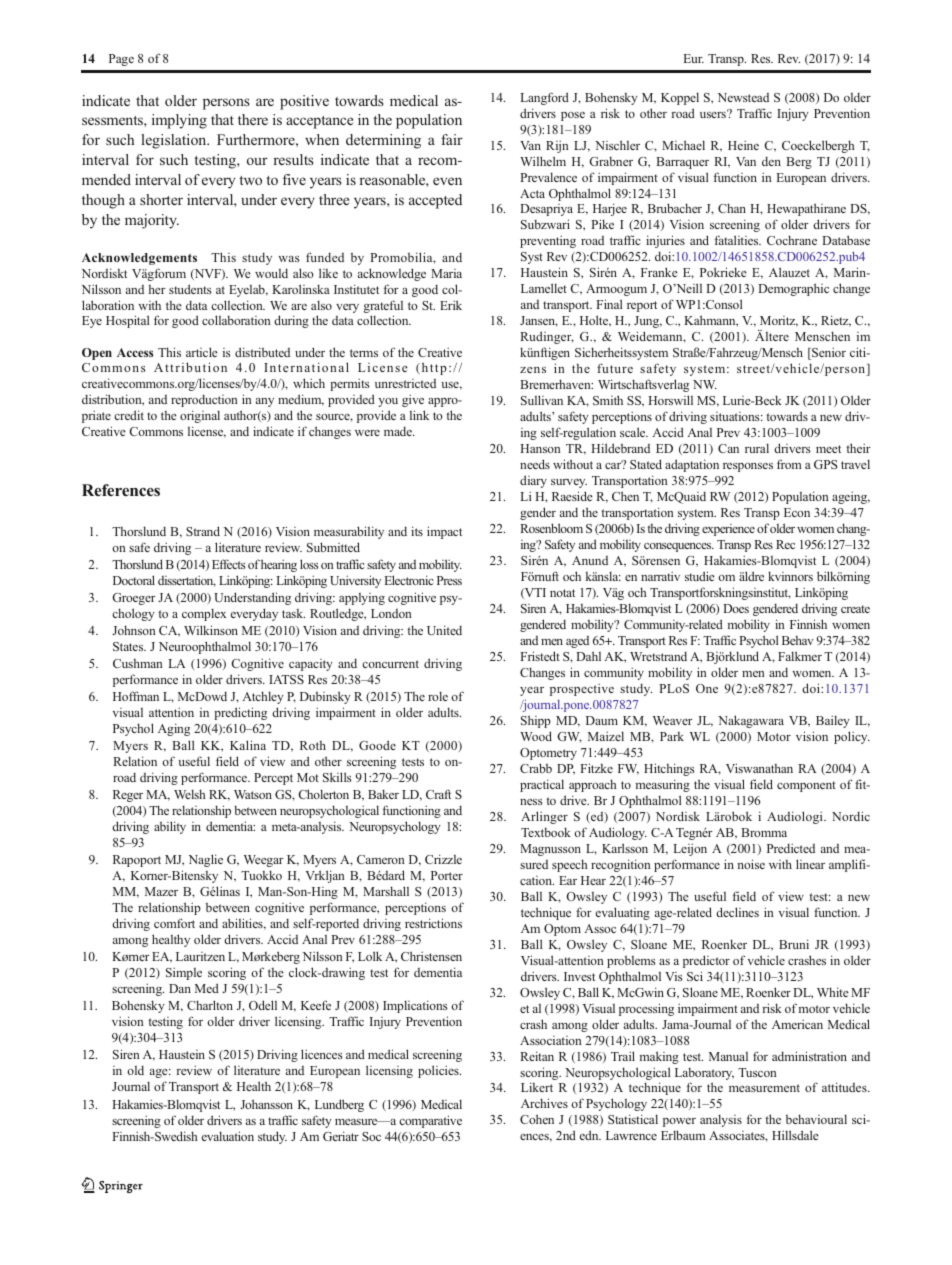 This screenshot has height=1265, width=952. Describe the element at coordinates (200, 416) in the screenshot. I see `original` at that location.
